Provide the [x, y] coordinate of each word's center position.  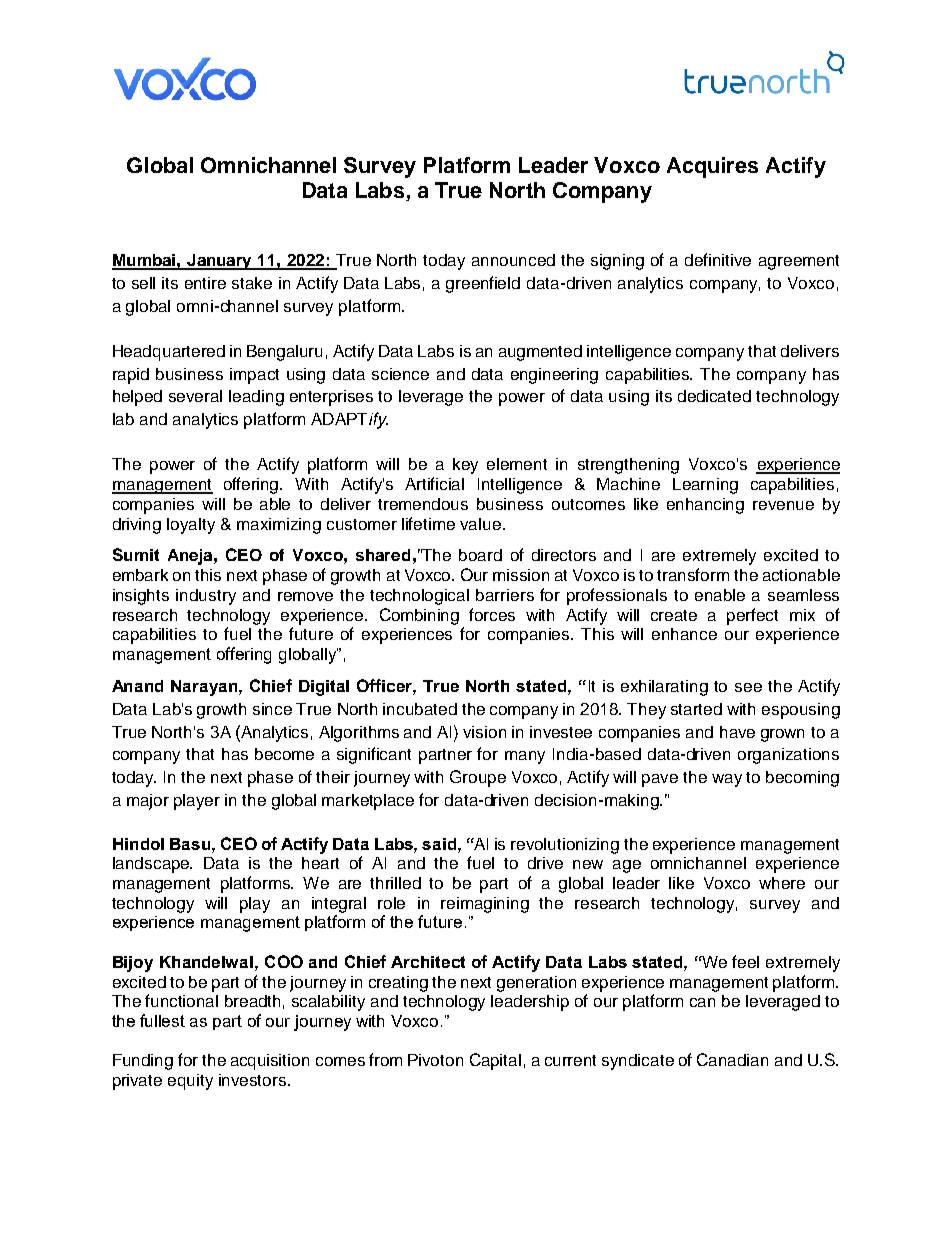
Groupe [478, 778]
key [465, 466]
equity [190, 1082]
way [727, 780]
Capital [495, 1061]
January [220, 262]
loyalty [191, 526]
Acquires [712, 167]
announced [513, 260]
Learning [705, 486]
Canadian [732, 1059]
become [284, 754]
